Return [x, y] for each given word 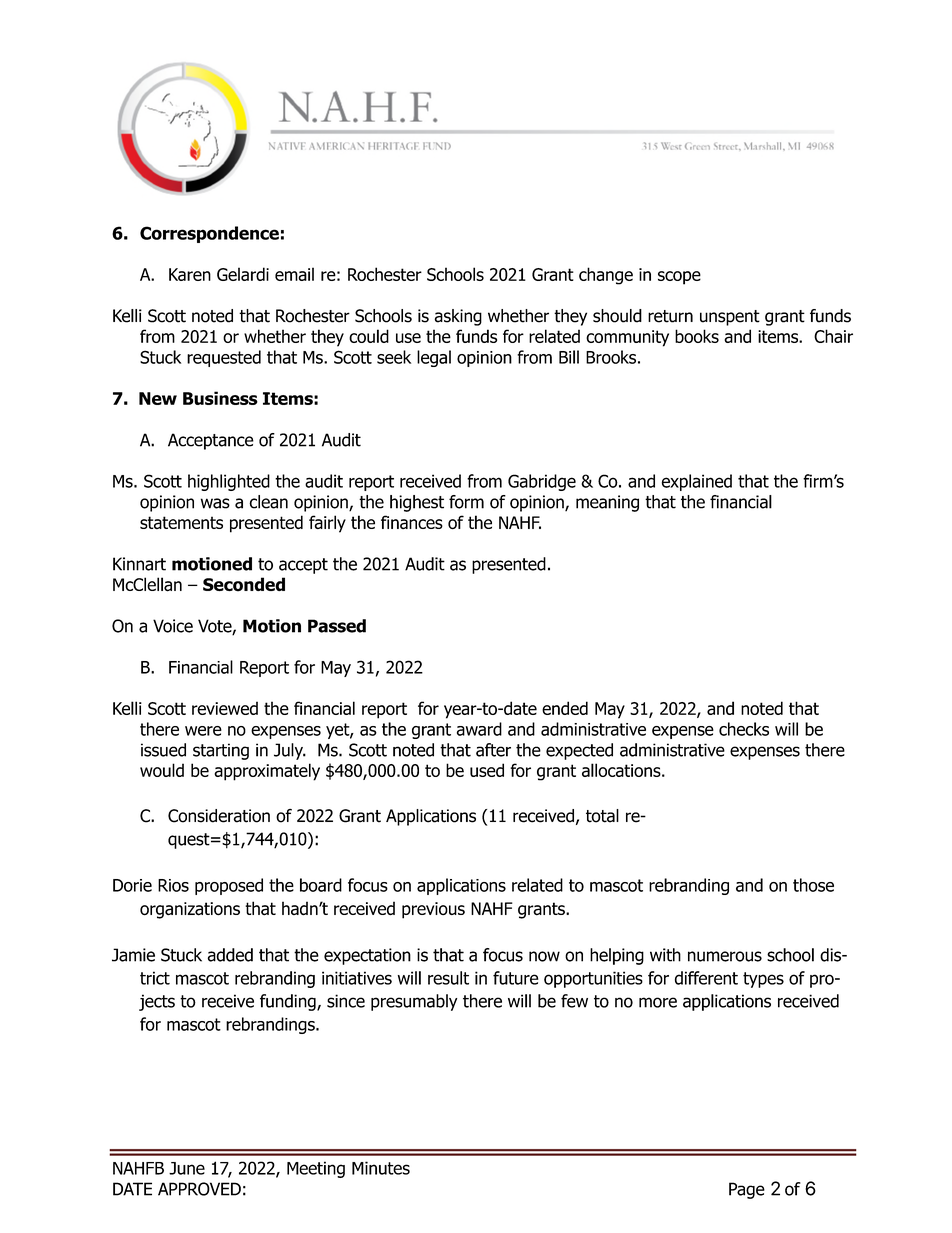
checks [744, 729]
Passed [337, 626]
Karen [190, 274]
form [466, 502]
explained [697, 482]
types [763, 980]
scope [679, 278]
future [516, 978]
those [813, 885]
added [230, 955]
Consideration [219, 816]
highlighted [229, 482]
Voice [173, 626]
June [187, 1168]
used [487, 770]
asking [458, 317]
